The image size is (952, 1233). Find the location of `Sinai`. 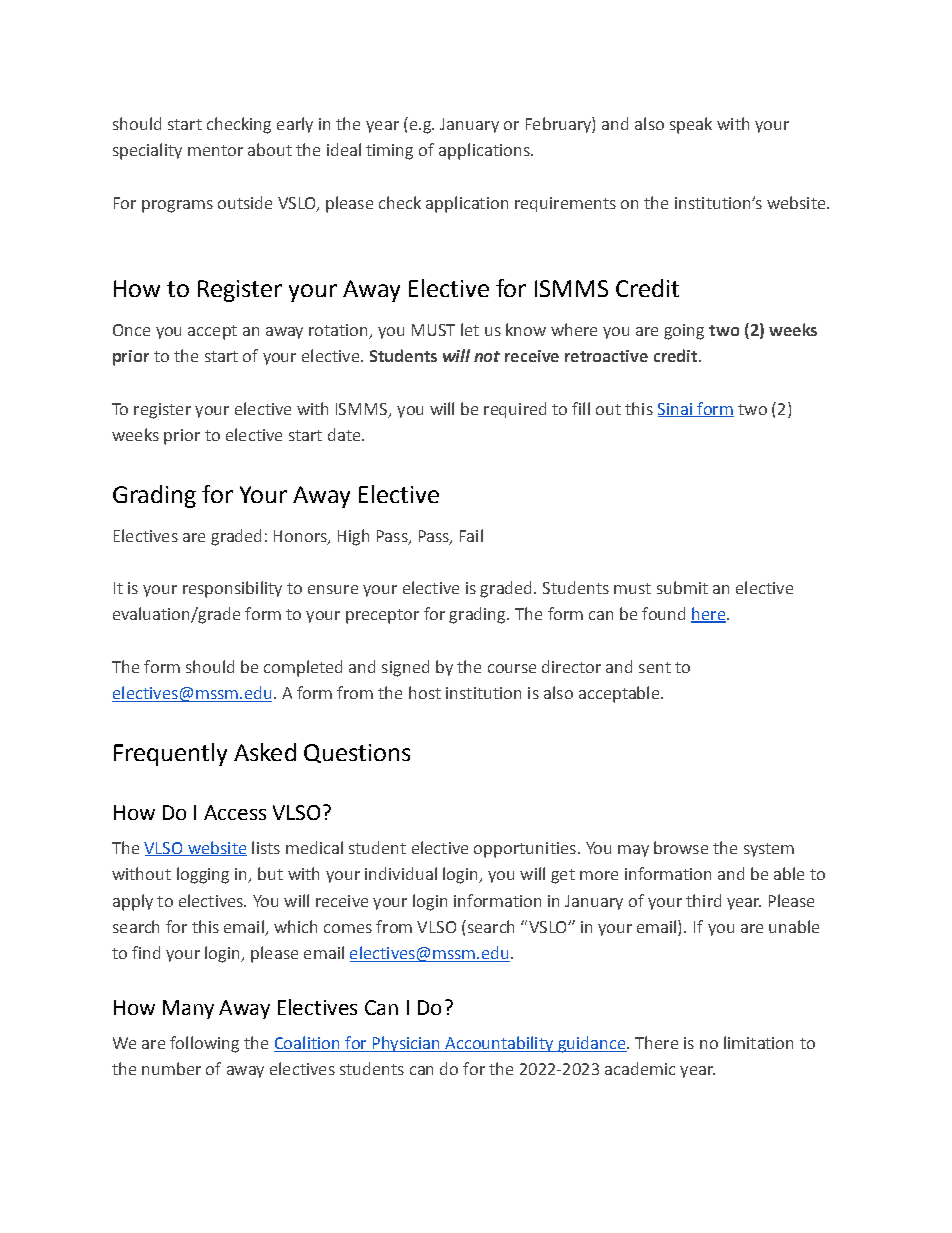

Sinai is located at coordinates (676, 410).
